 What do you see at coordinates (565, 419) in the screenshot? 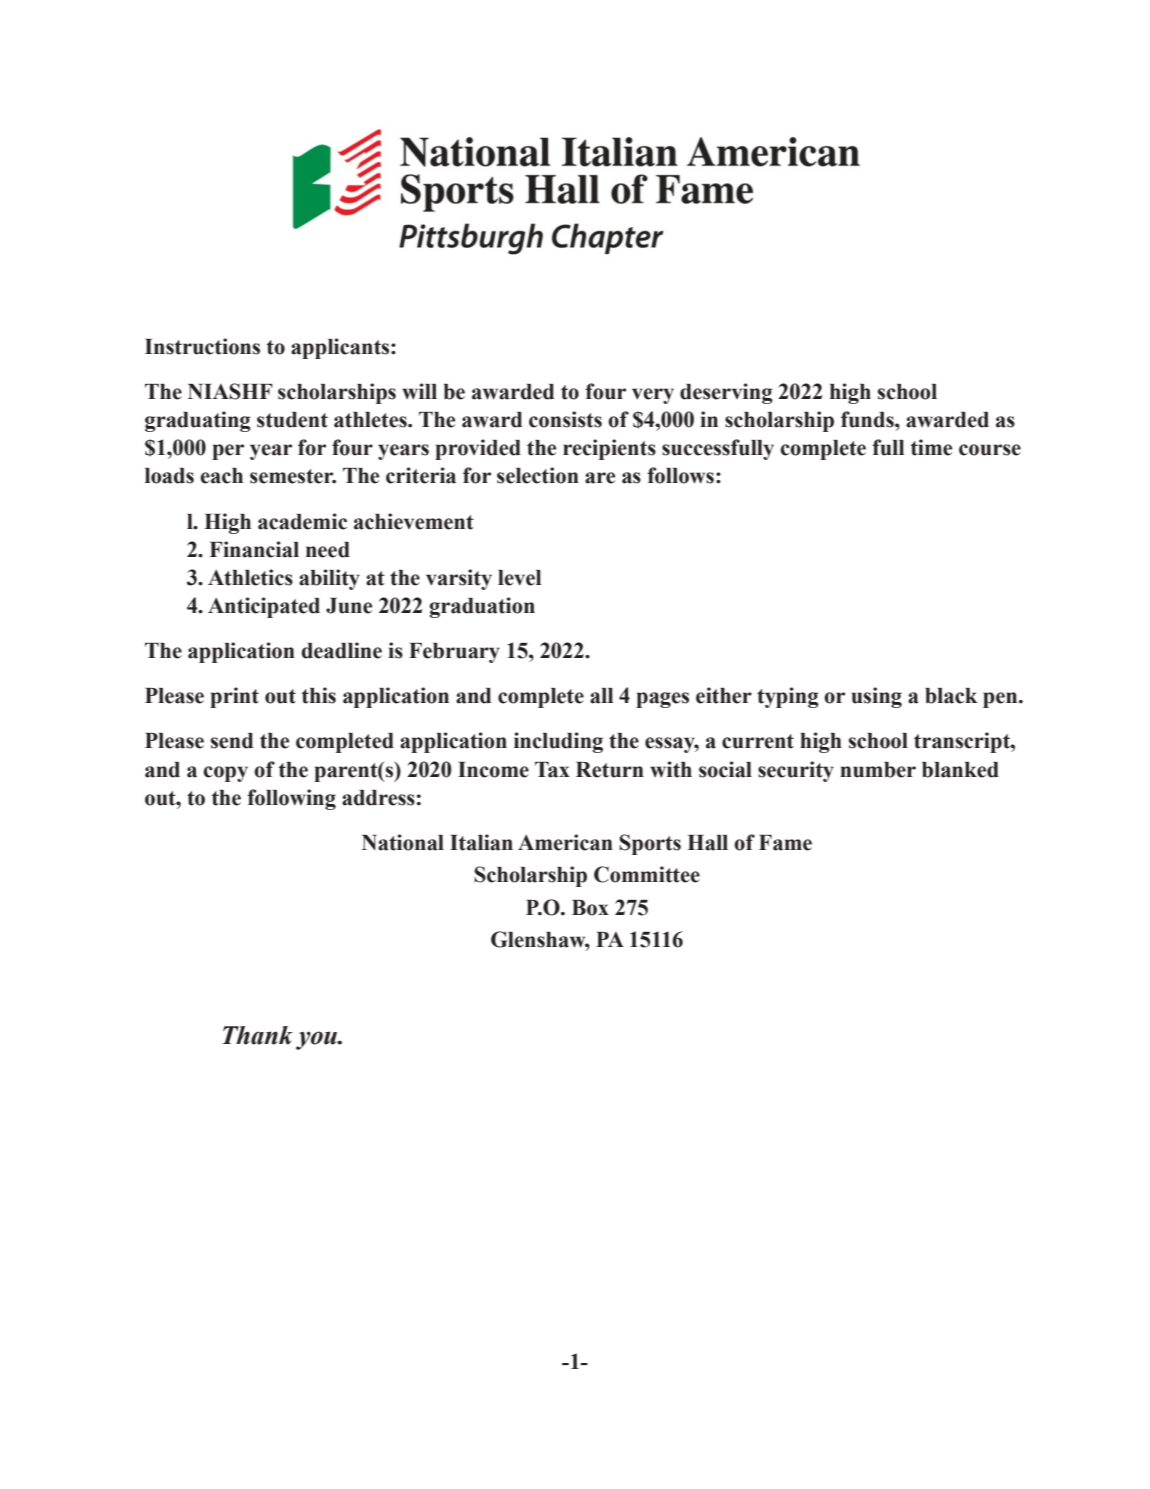
I see `consists` at bounding box center [565, 419].
